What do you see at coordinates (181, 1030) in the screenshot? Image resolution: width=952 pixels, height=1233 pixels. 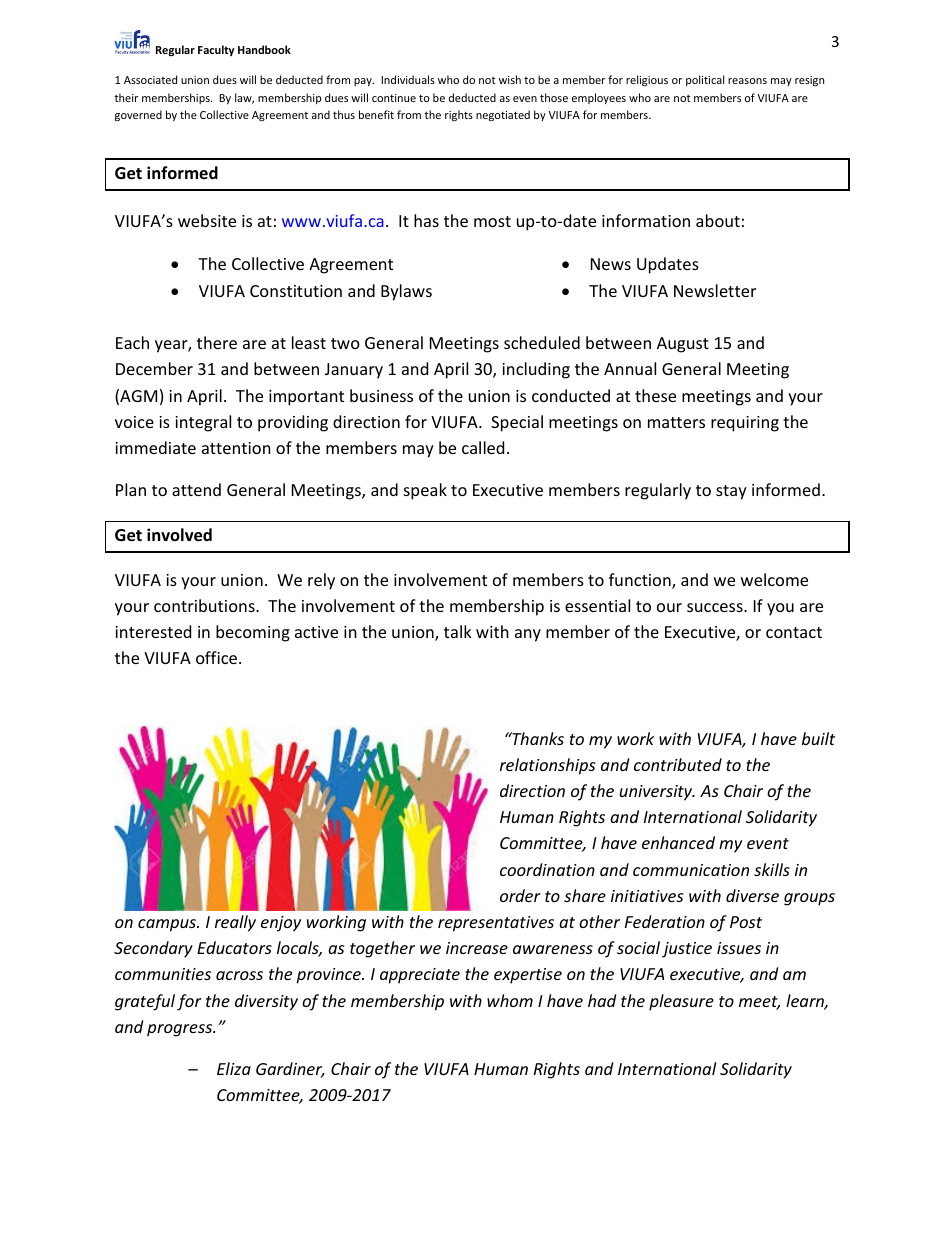 I see `progress` at bounding box center [181, 1030].
